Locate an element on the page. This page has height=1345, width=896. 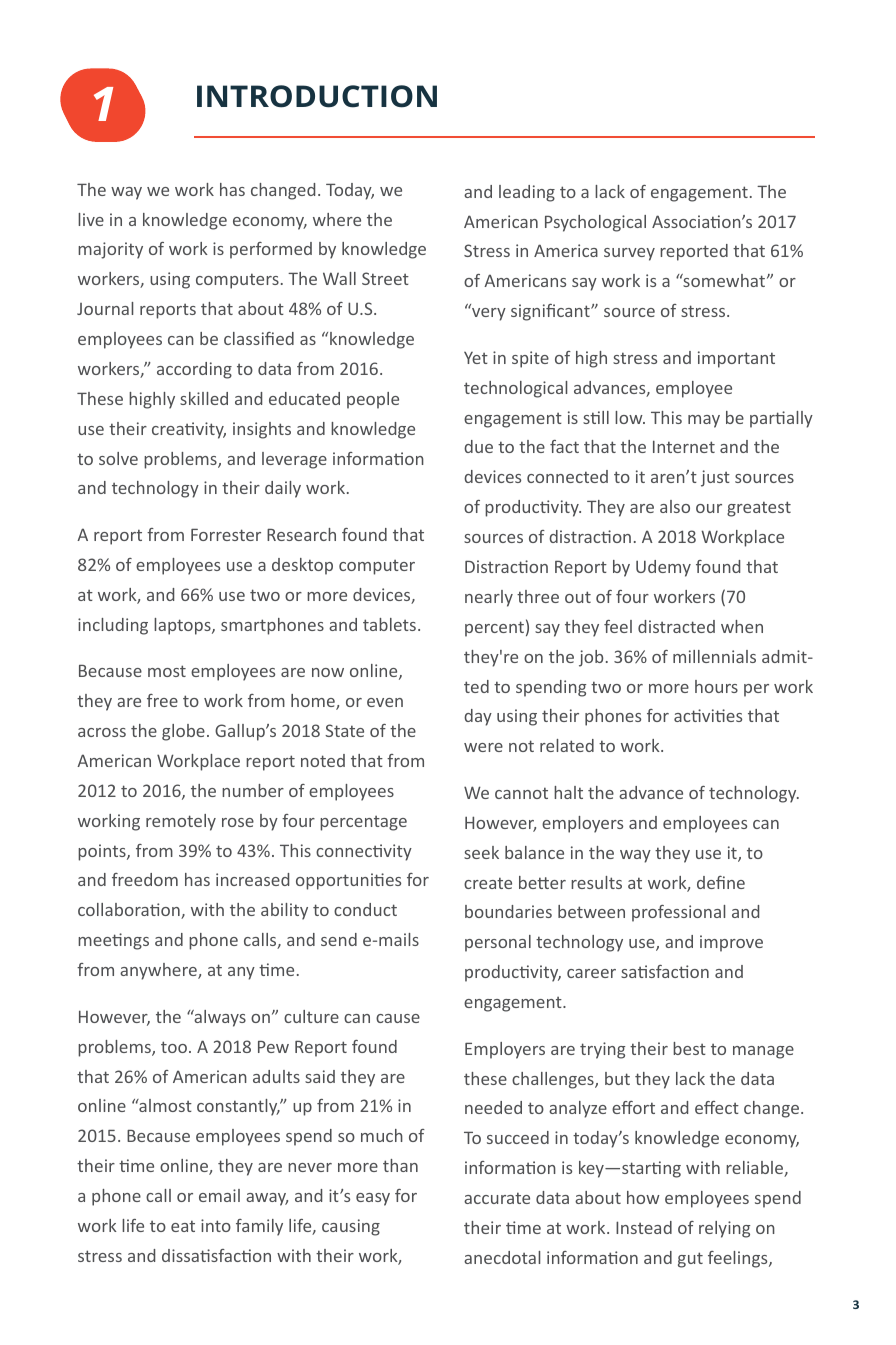
were is located at coordinates (483, 747).
